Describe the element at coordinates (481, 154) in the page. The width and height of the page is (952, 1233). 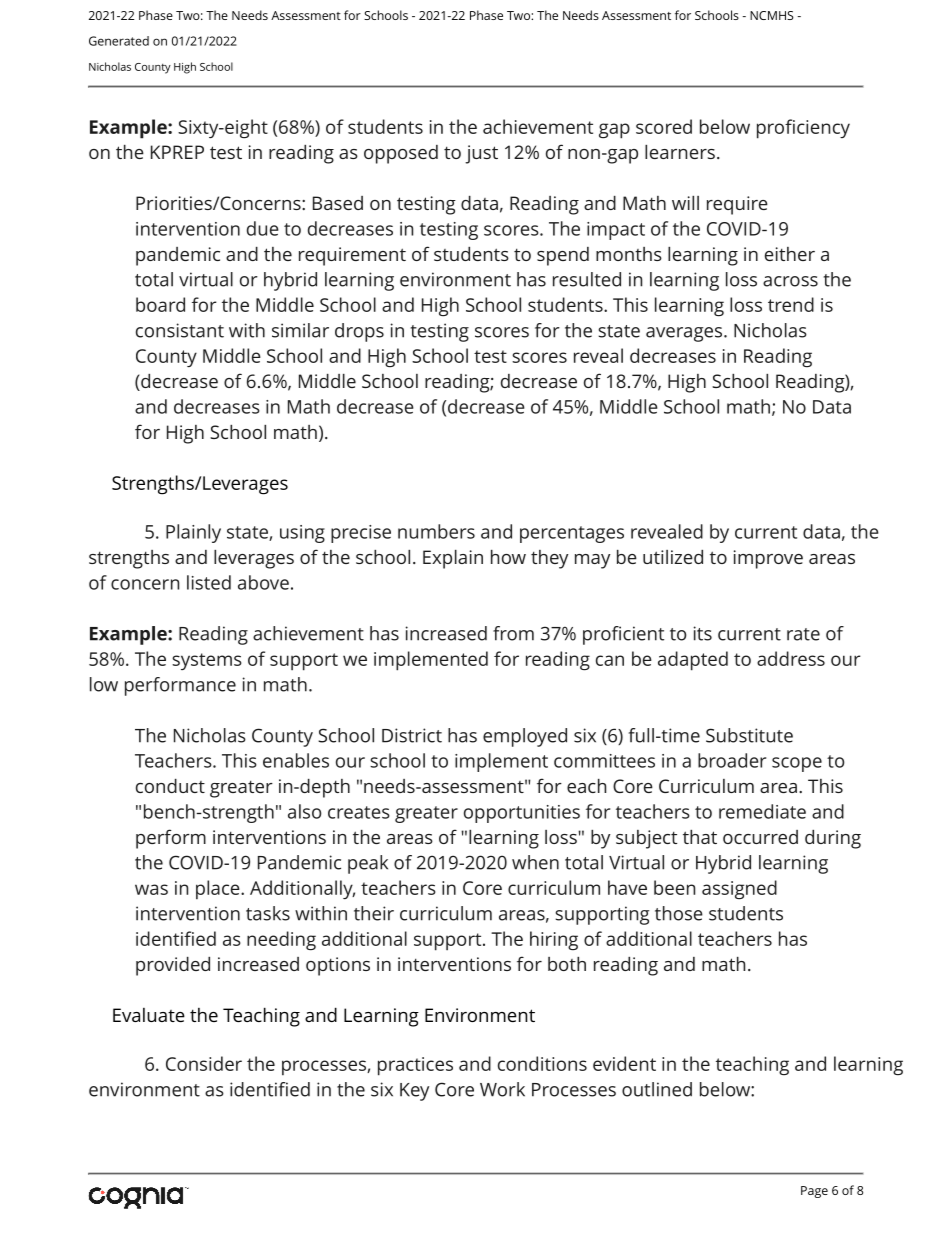
I see `just` at that location.
